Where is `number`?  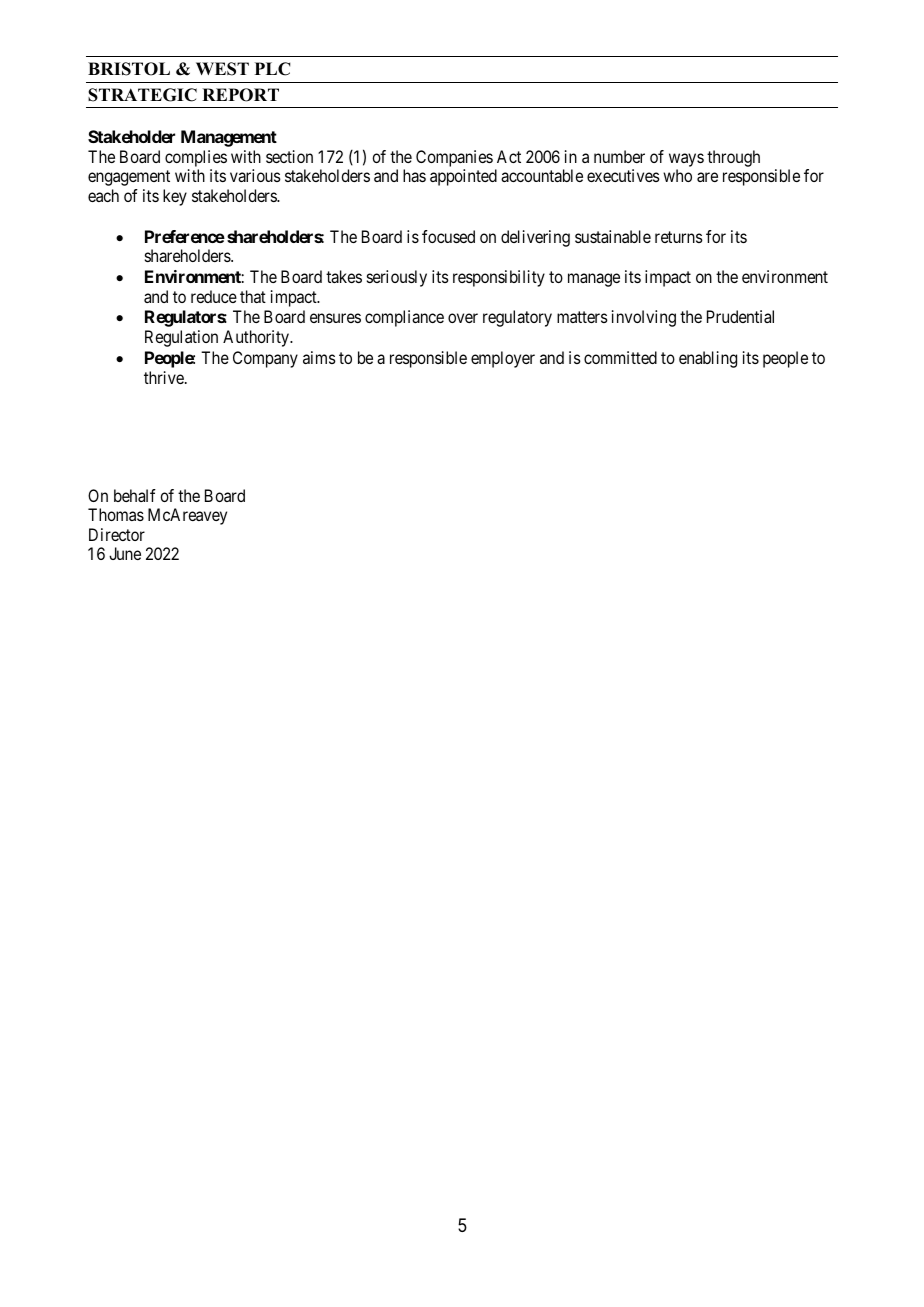 number is located at coordinates (619, 156).
